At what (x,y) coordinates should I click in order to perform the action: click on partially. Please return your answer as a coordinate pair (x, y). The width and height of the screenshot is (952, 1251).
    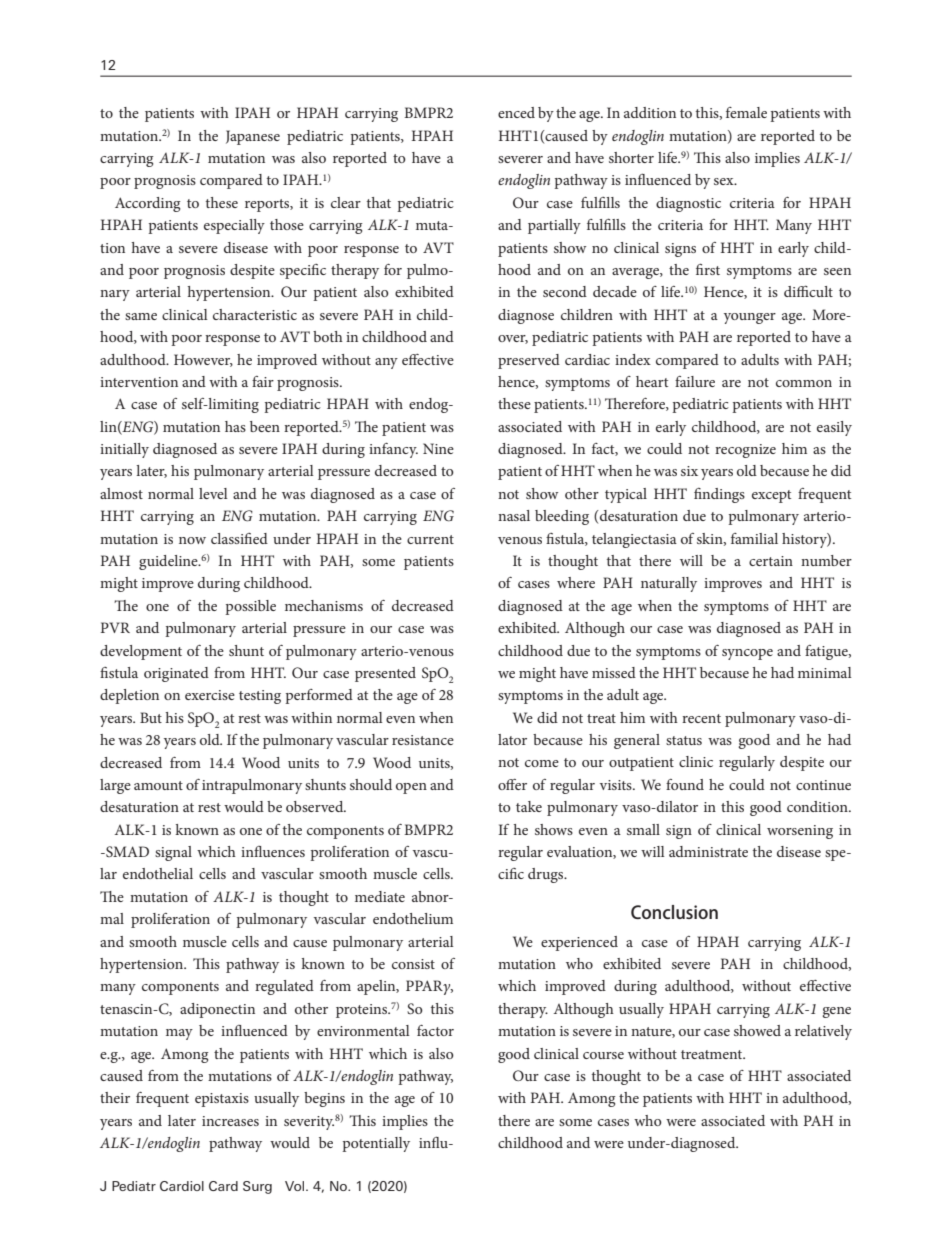
    Looking at the image, I should click on (554, 226).
